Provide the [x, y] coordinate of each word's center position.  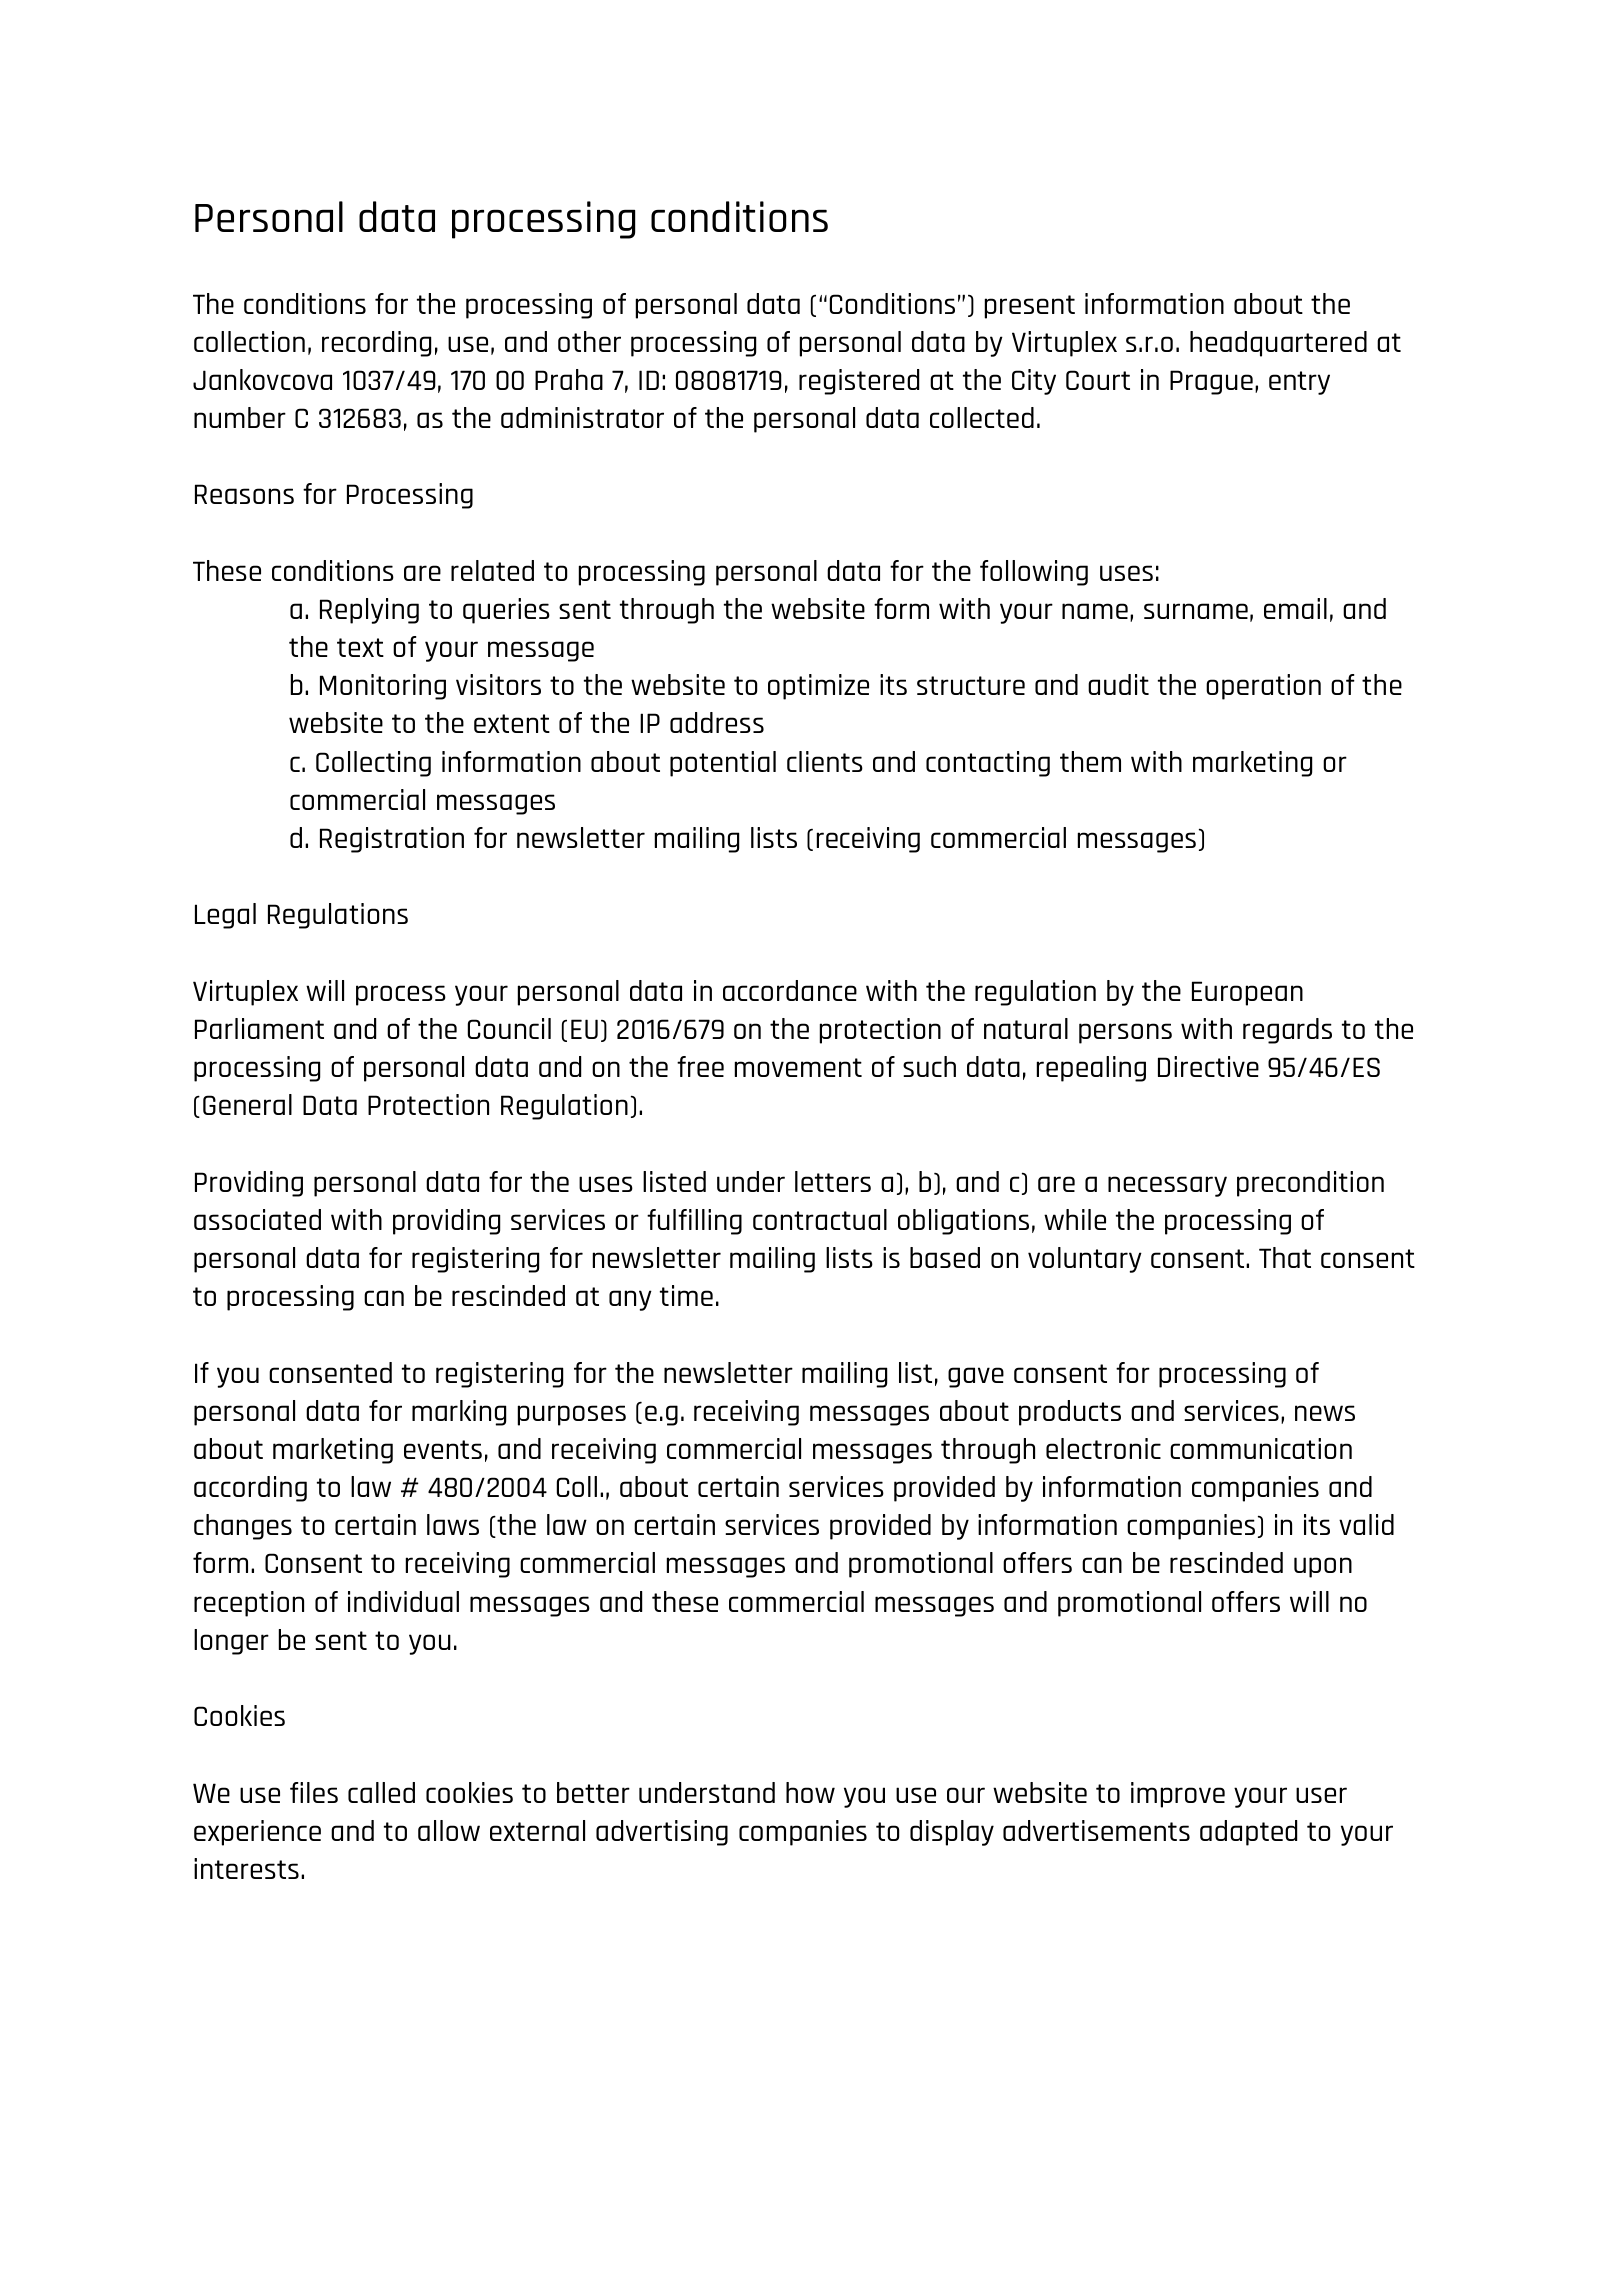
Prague [1211, 382]
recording [376, 344]
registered [859, 382]
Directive [1208, 1066]
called [381, 1792]
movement [798, 1067]
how [810, 1792]
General [247, 1104]
